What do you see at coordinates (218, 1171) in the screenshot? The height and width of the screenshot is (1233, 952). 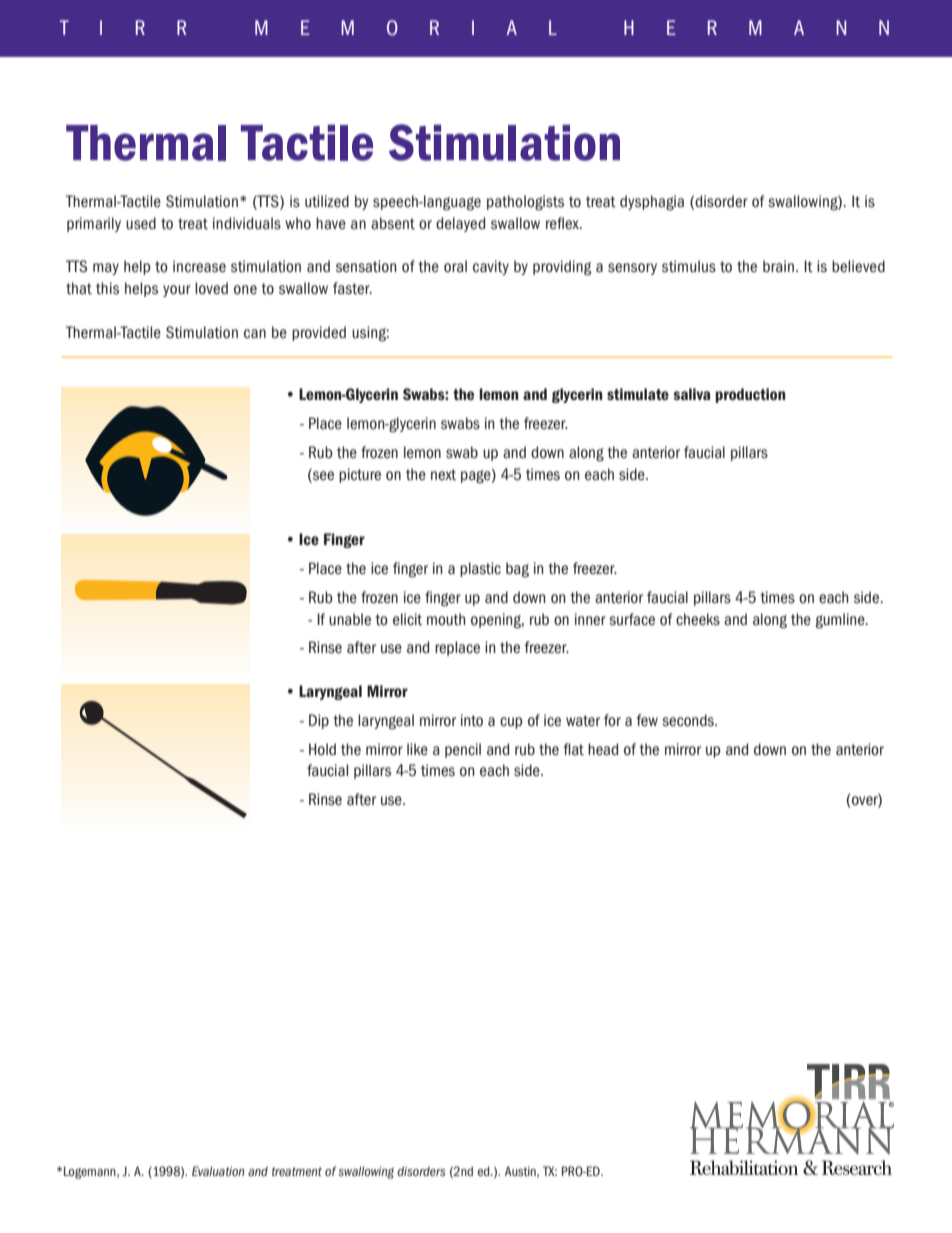 I see `Evaluation` at bounding box center [218, 1171].
